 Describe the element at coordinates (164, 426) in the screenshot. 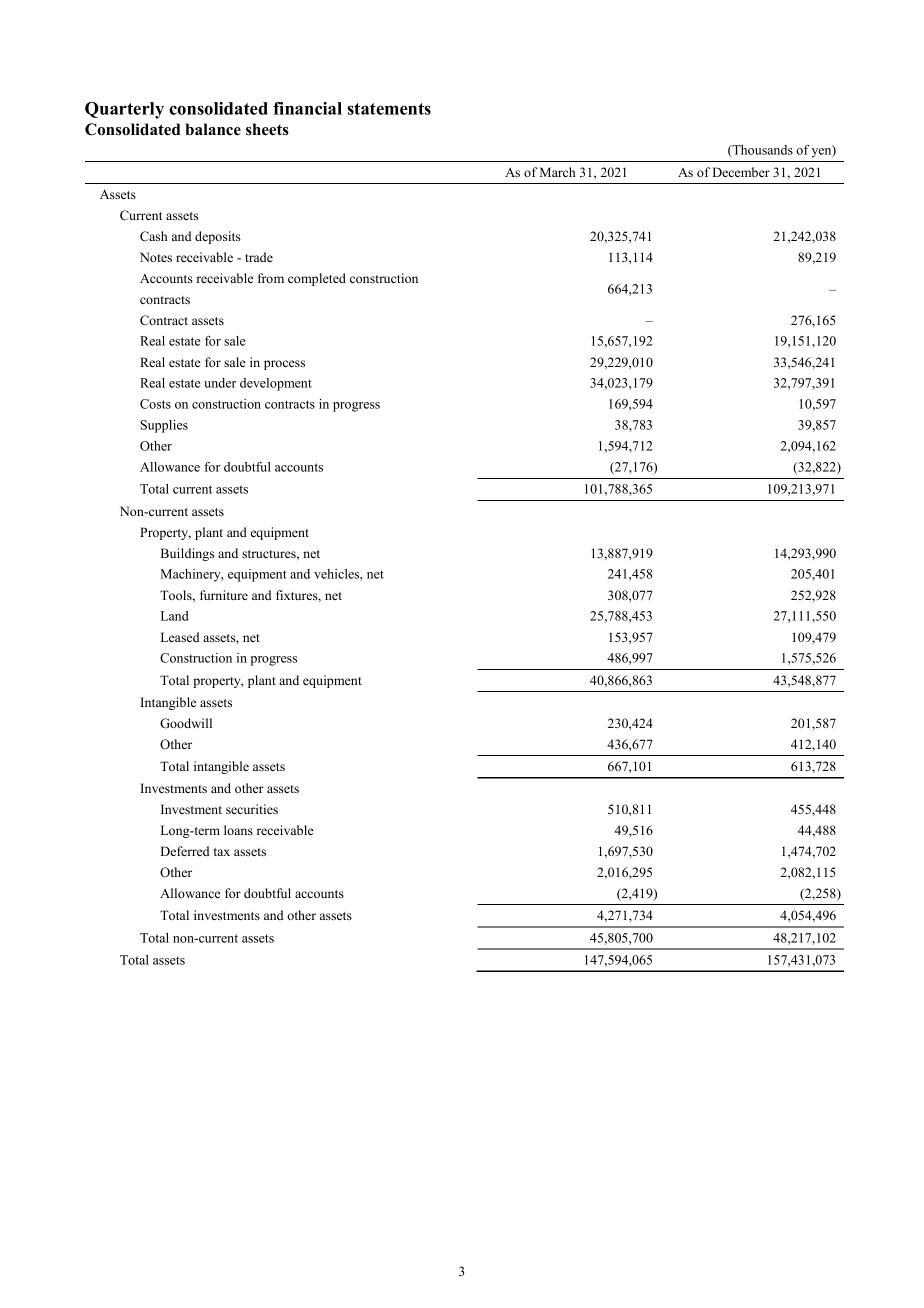

I see `Supplies` at that location.
